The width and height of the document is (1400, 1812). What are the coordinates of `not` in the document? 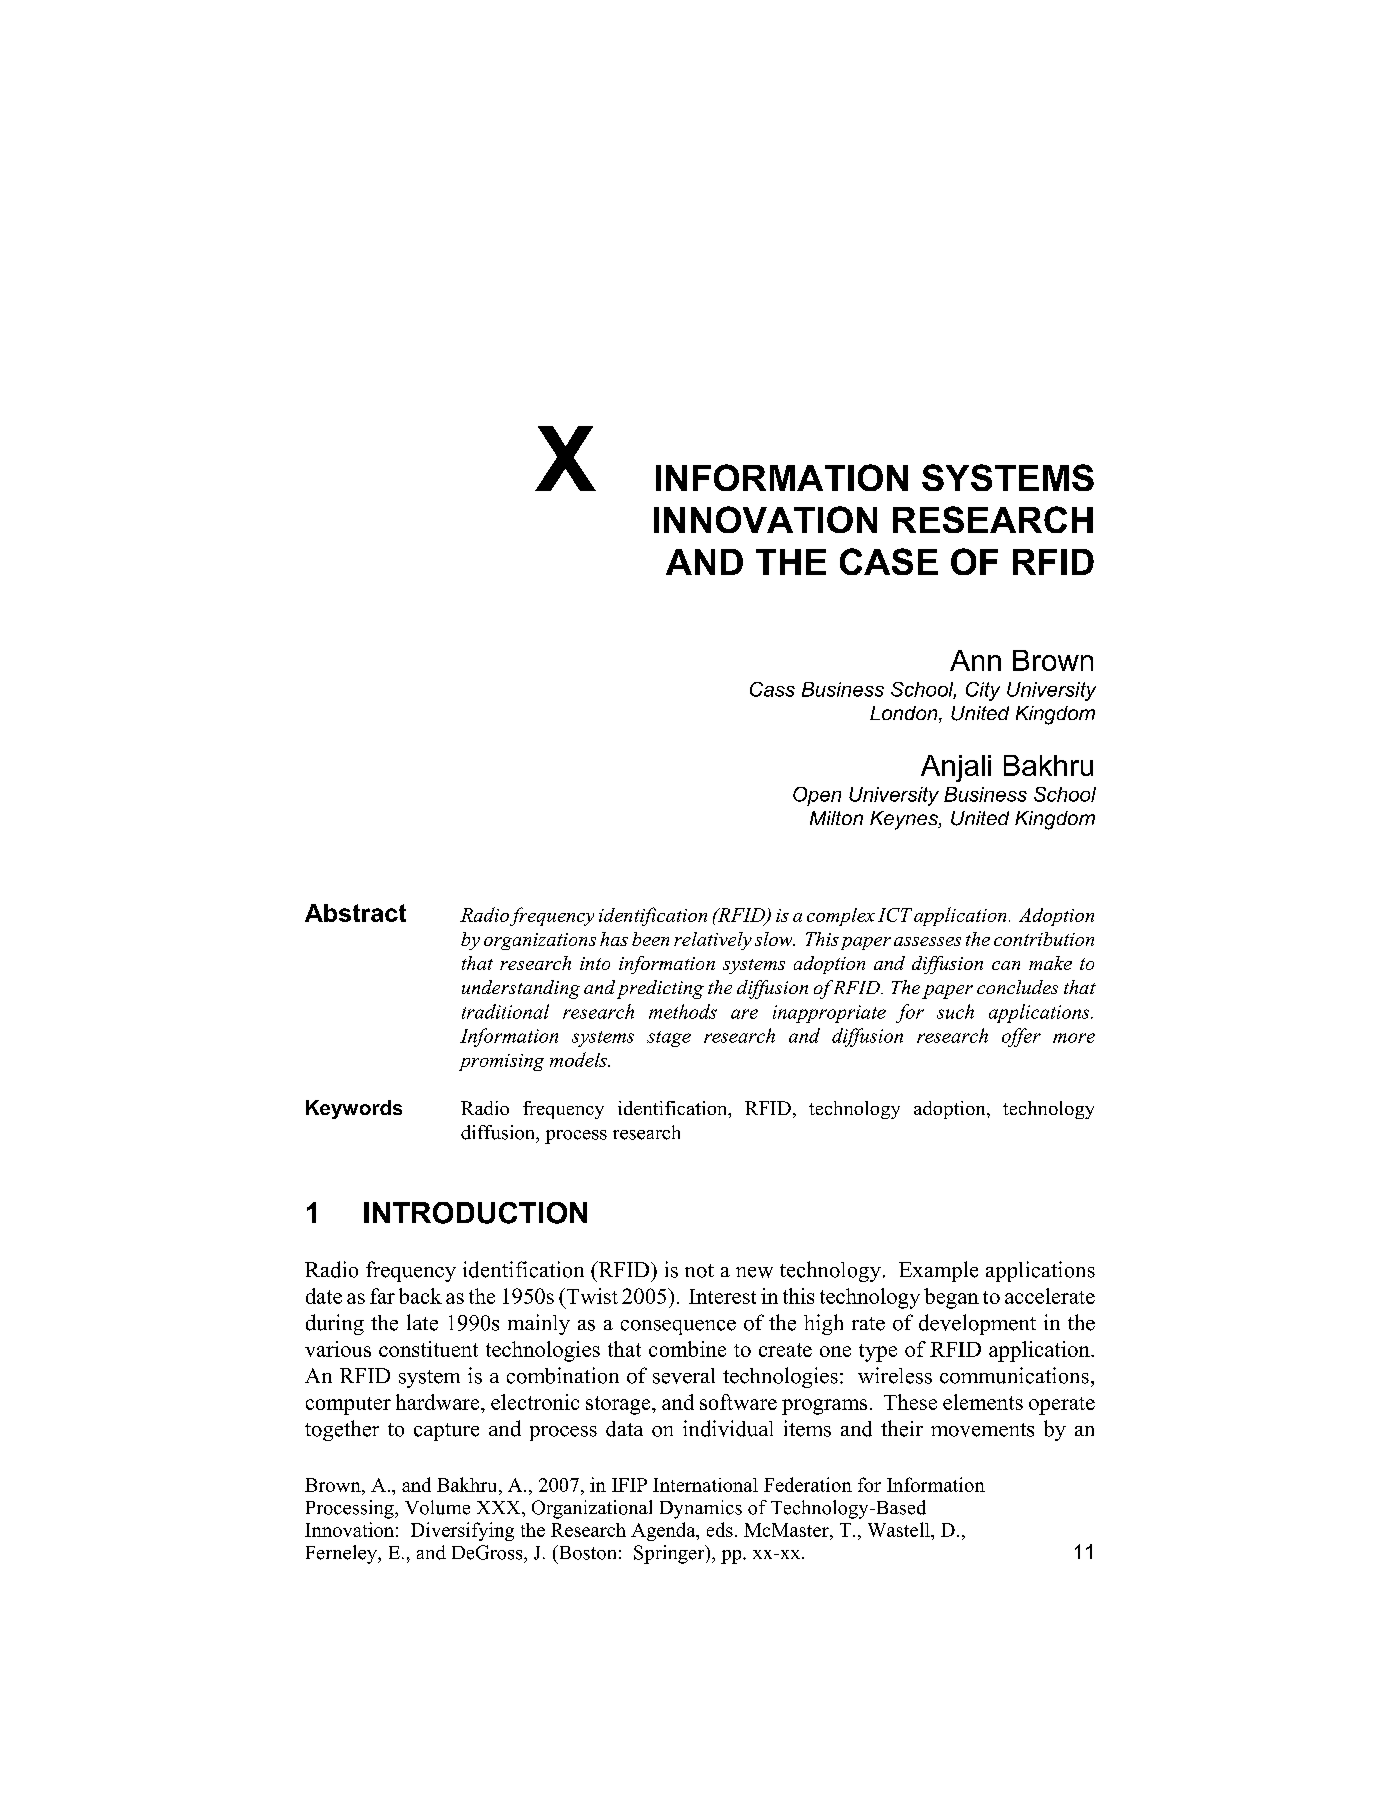 It's located at (699, 1271).
